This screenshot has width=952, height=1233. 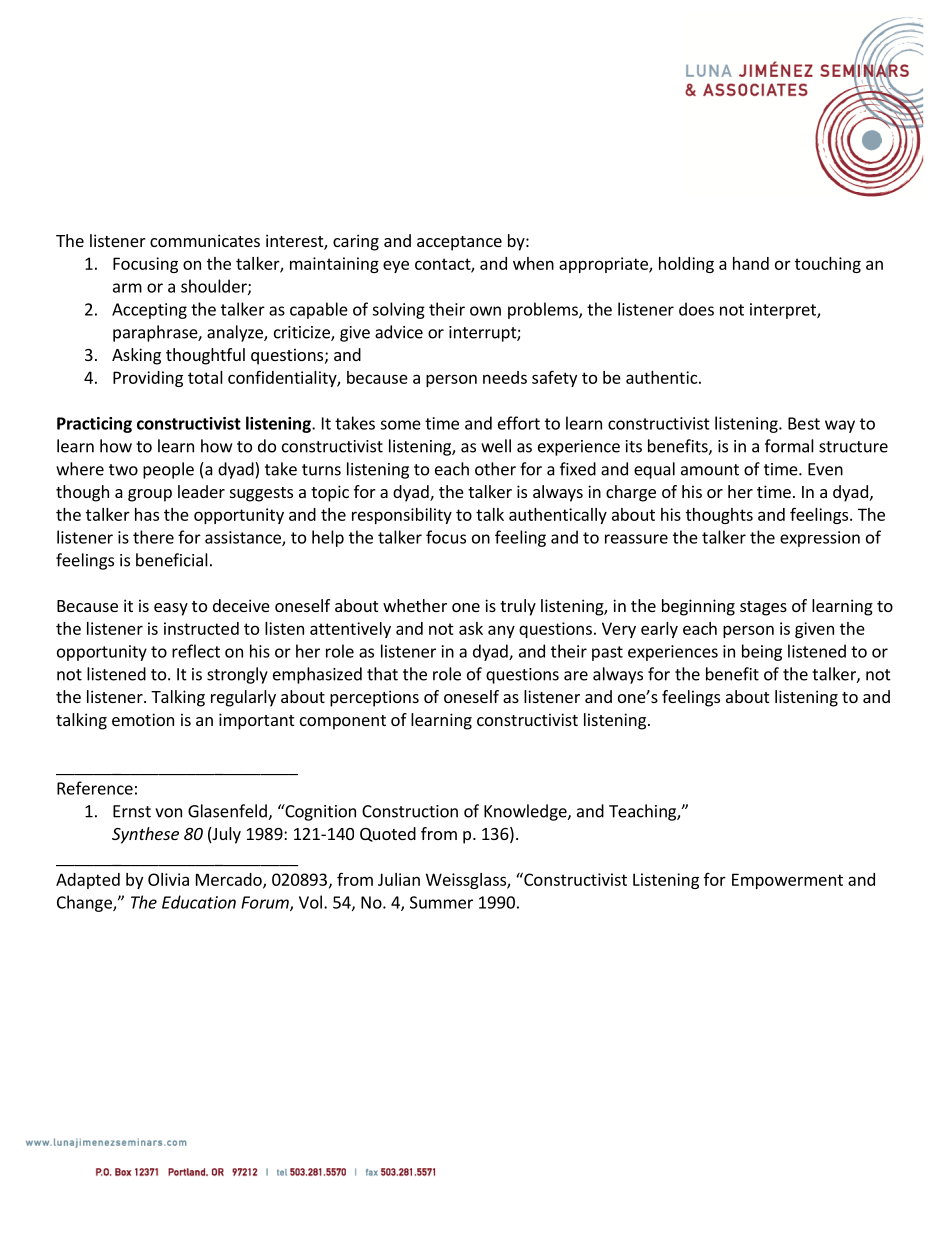 What do you see at coordinates (374, 698) in the screenshot?
I see `perceptions` at bounding box center [374, 698].
